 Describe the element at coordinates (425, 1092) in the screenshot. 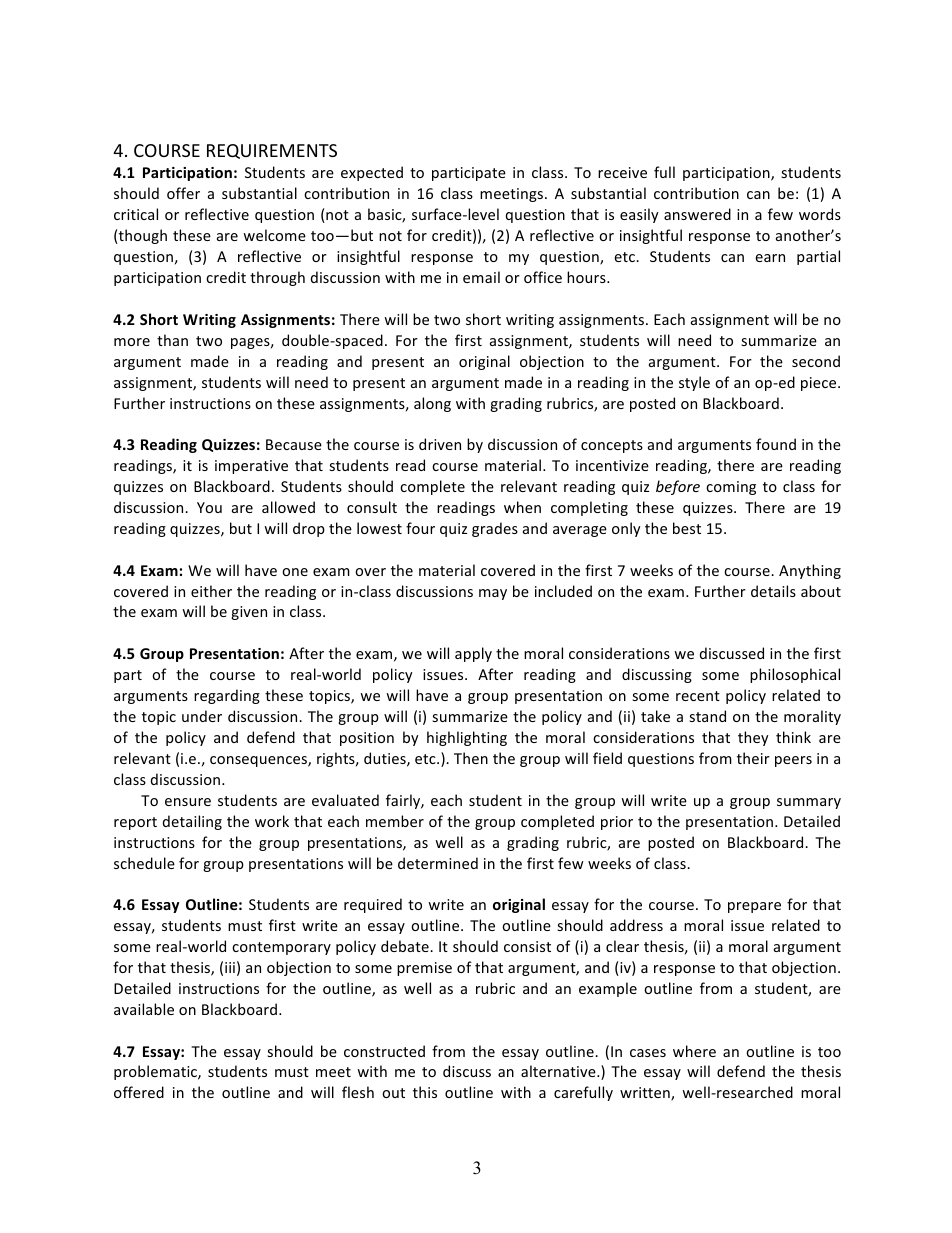

I see `this` at that location.
